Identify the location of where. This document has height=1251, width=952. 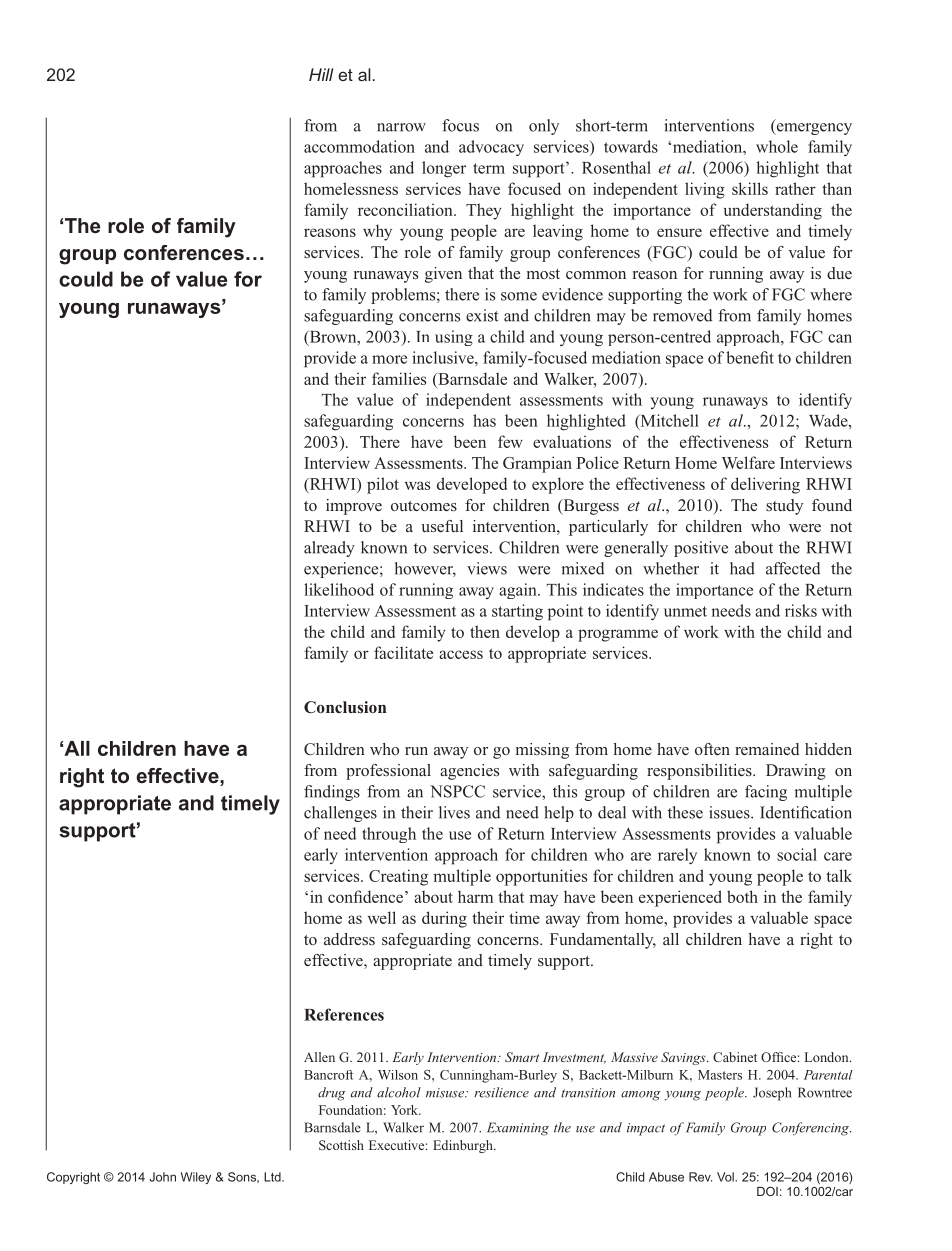
(831, 294).
